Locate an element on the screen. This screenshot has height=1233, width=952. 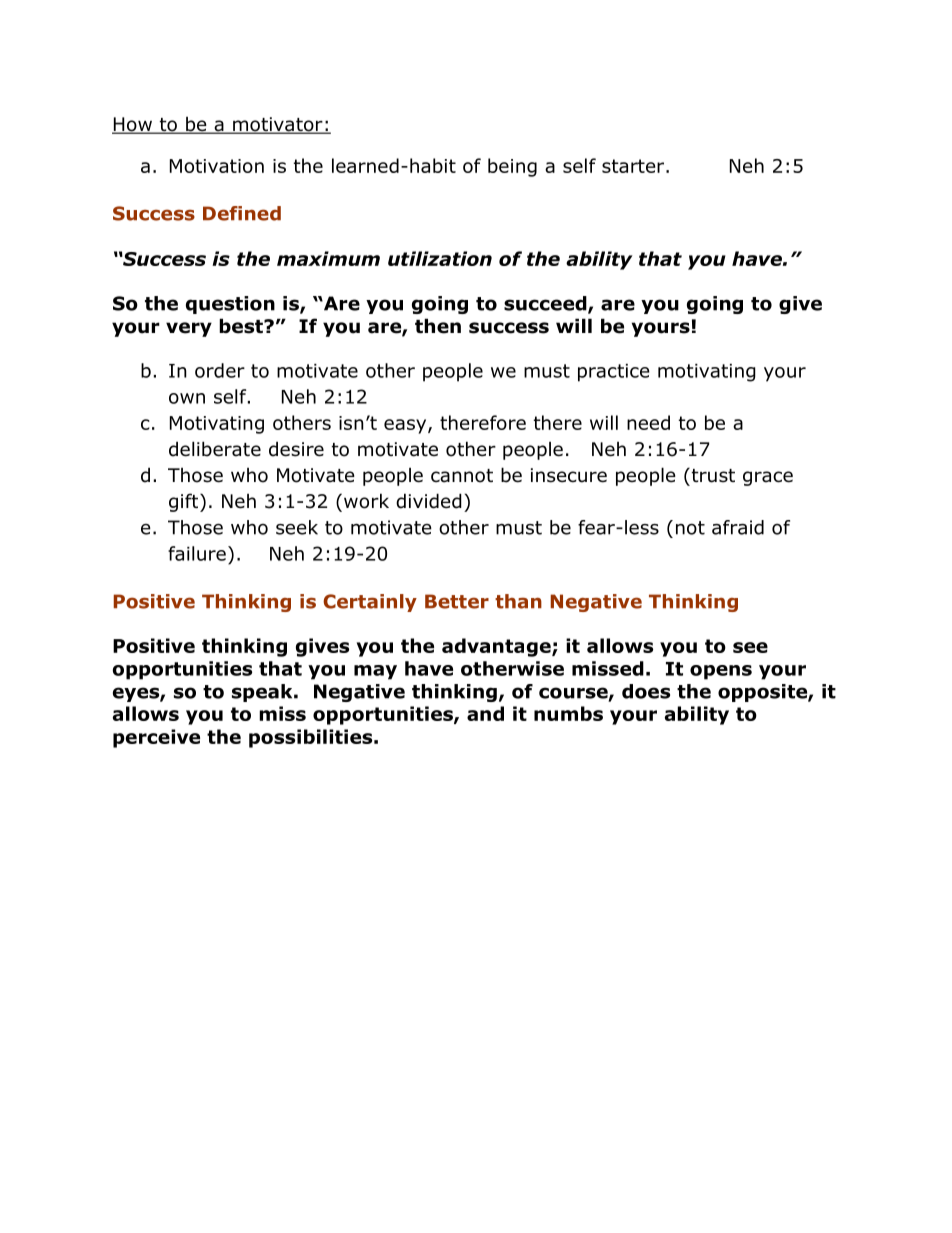
utilization is located at coordinates (440, 258).
